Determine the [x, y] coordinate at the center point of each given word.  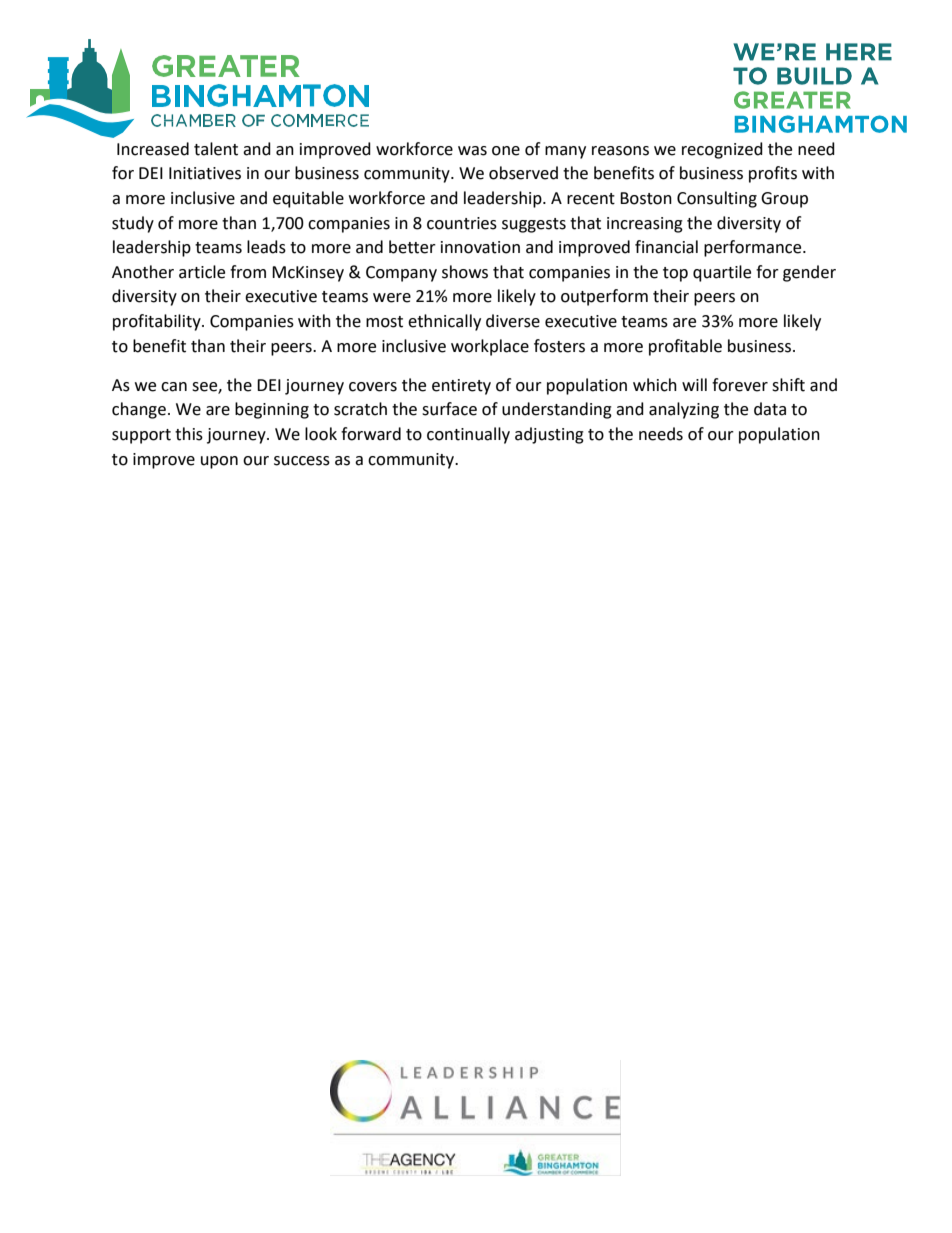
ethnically [444, 322]
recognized [722, 150]
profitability [158, 322]
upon [219, 462]
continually [468, 435]
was [472, 151]
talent [216, 149]
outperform [604, 297]
